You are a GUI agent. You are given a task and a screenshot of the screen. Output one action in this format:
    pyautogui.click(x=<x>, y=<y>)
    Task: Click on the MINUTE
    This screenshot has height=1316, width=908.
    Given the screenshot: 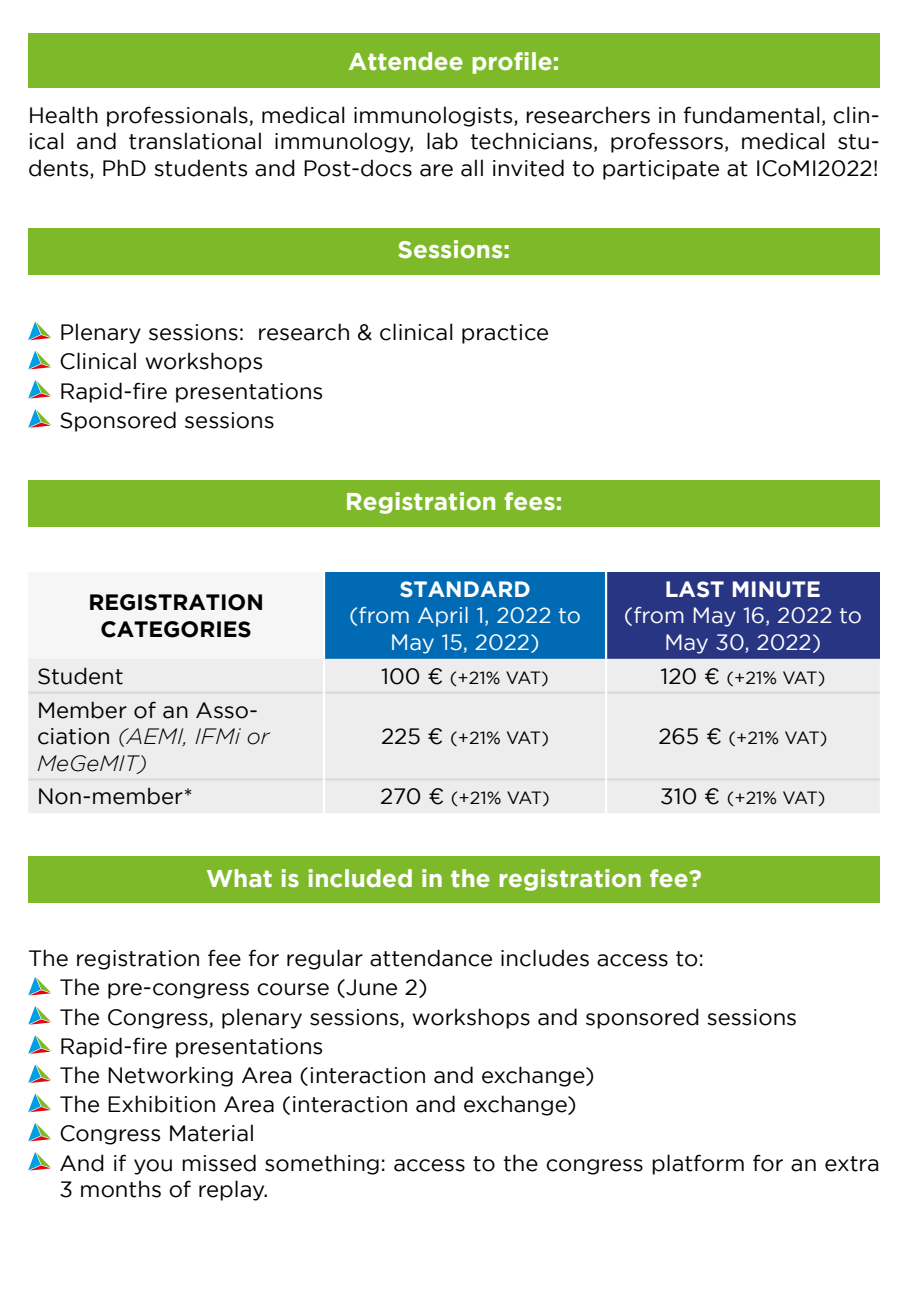 What is the action you would take?
    pyautogui.click(x=776, y=589)
